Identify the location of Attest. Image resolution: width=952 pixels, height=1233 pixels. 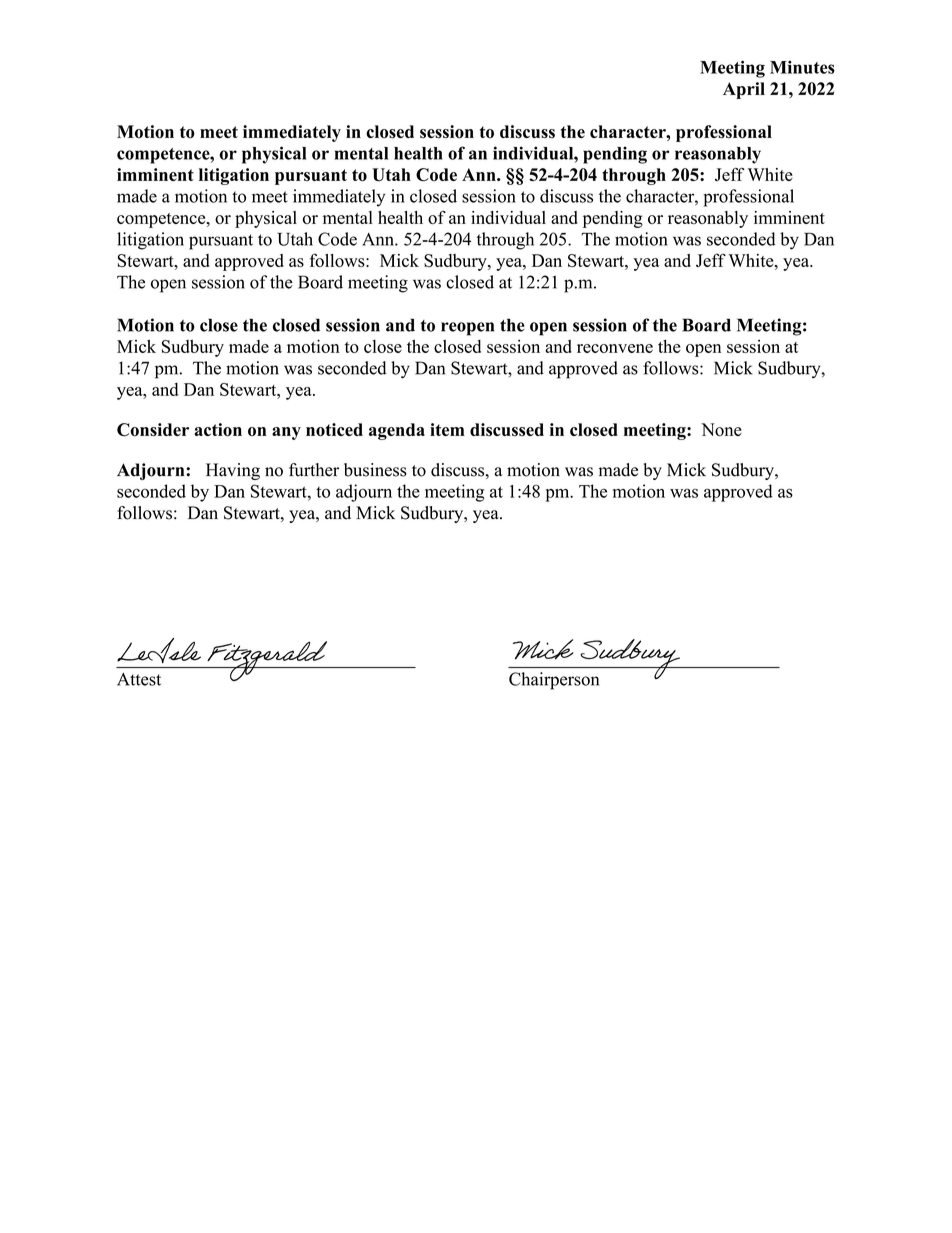
(139, 679).
